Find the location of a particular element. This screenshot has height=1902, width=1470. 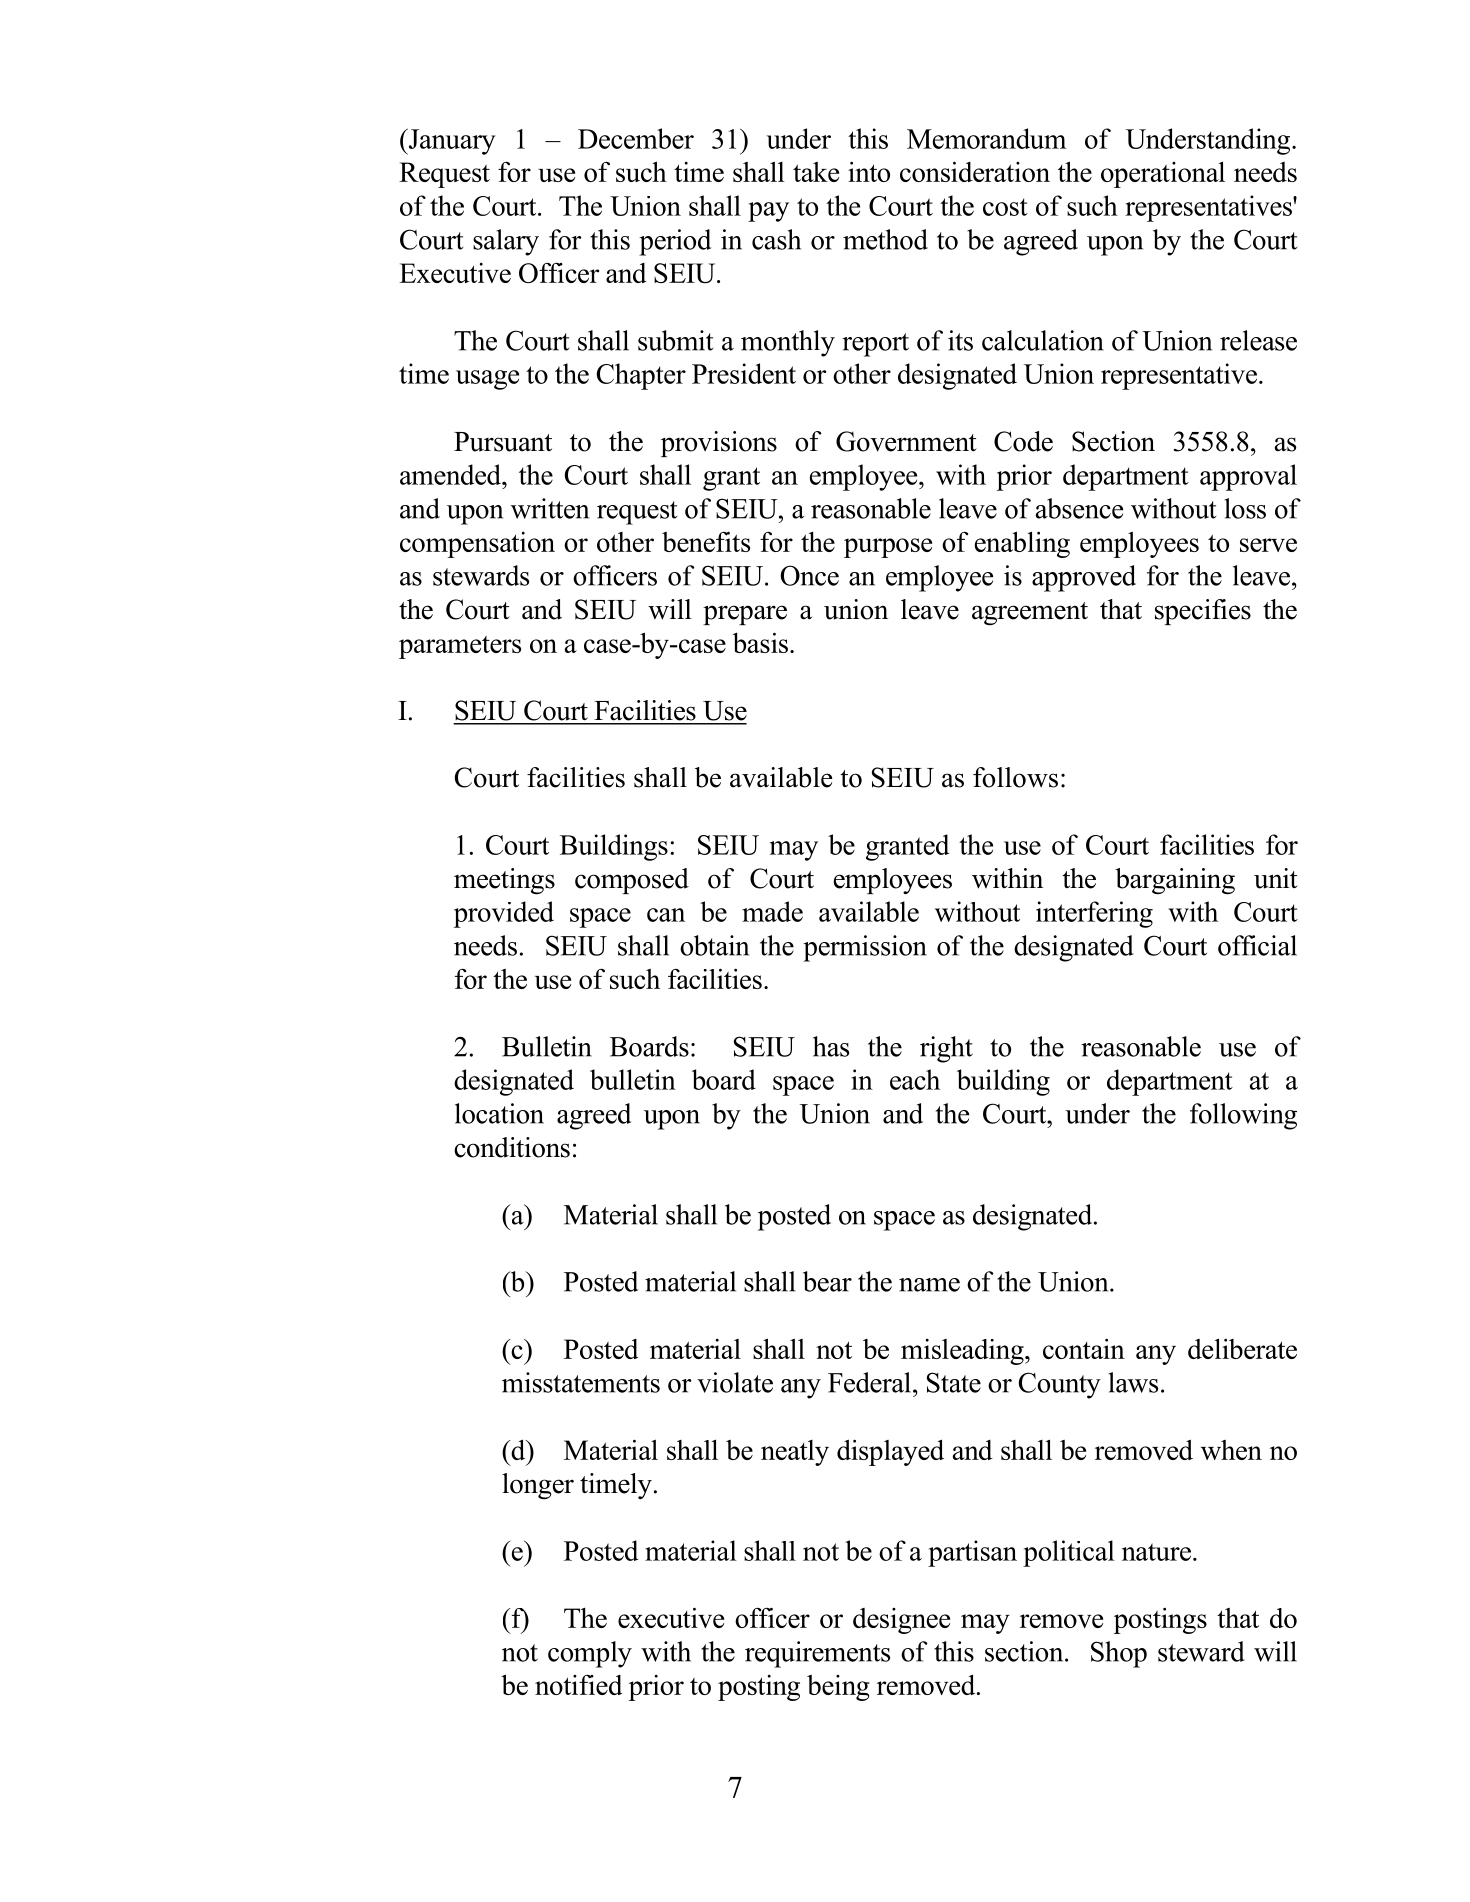

permission is located at coordinates (865, 948).
